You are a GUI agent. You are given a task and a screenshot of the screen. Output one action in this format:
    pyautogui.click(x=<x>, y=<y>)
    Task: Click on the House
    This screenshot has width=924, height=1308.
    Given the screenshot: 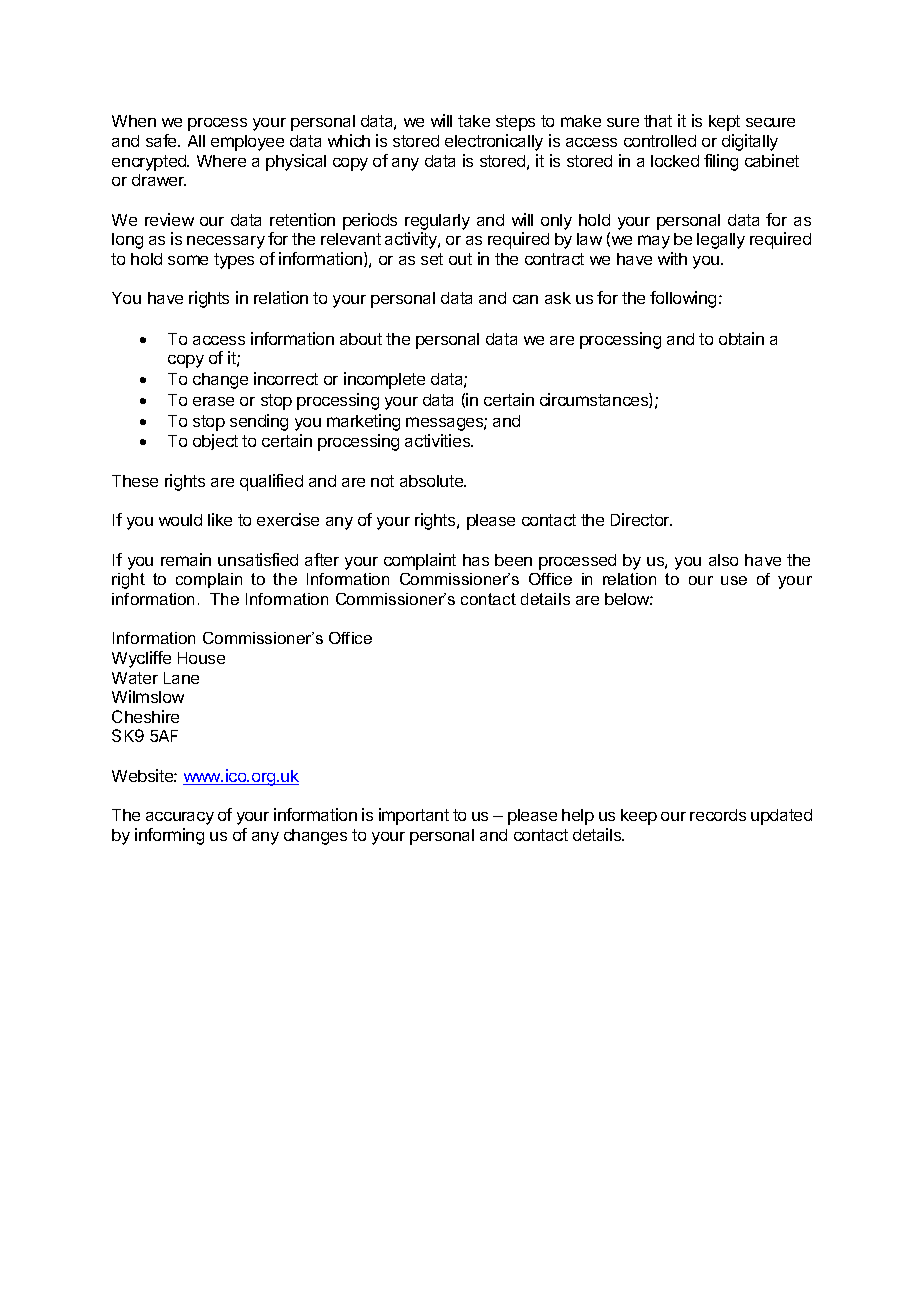 What is the action you would take?
    pyautogui.click(x=201, y=658)
